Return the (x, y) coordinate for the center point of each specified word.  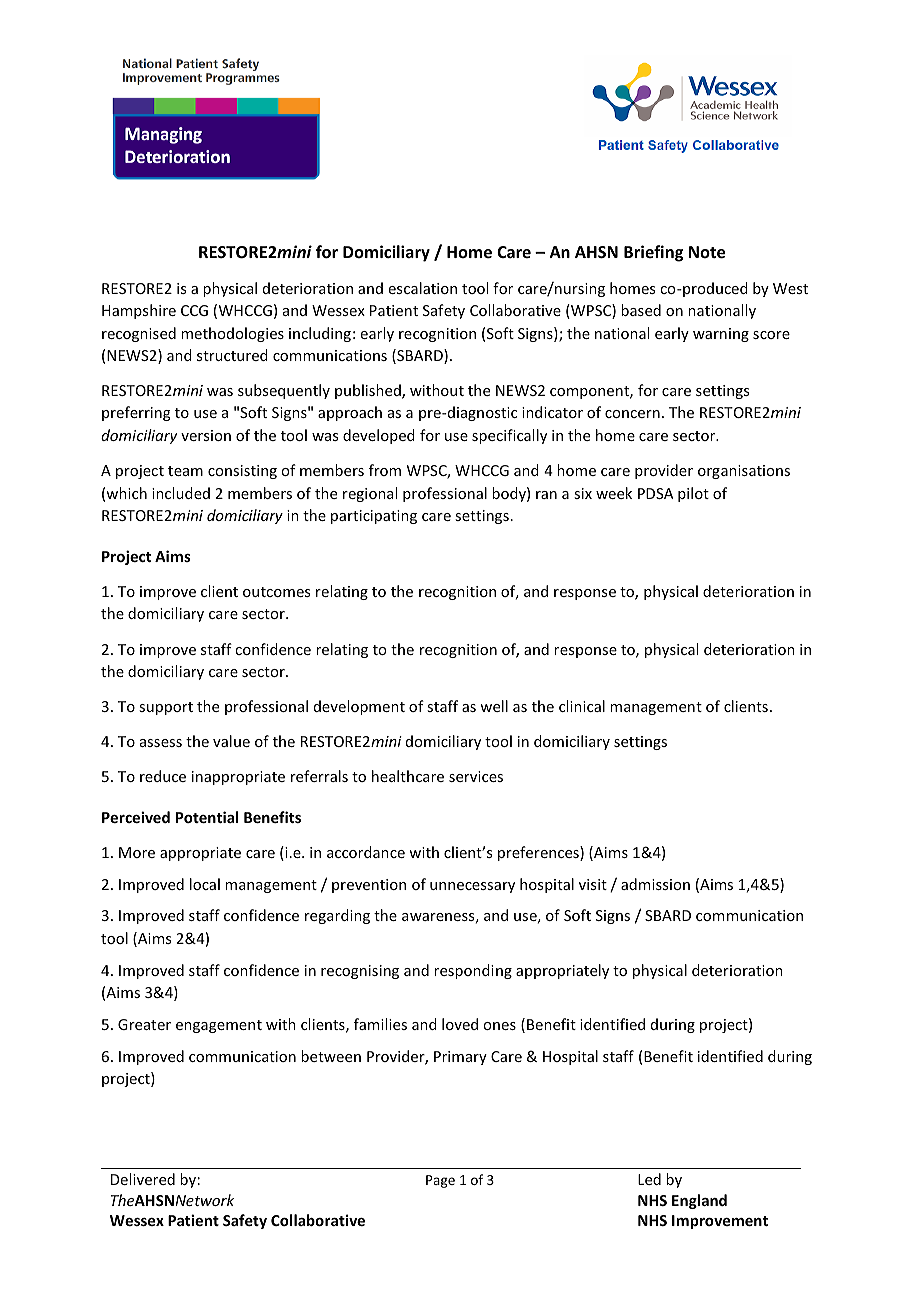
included (181, 493)
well (494, 706)
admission (655, 884)
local (205, 884)
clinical (582, 706)
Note (707, 252)
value (231, 741)
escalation (423, 288)
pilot (693, 494)
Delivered (143, 1179)
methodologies (232, 334)
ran (546, 495)
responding (473, 971)
